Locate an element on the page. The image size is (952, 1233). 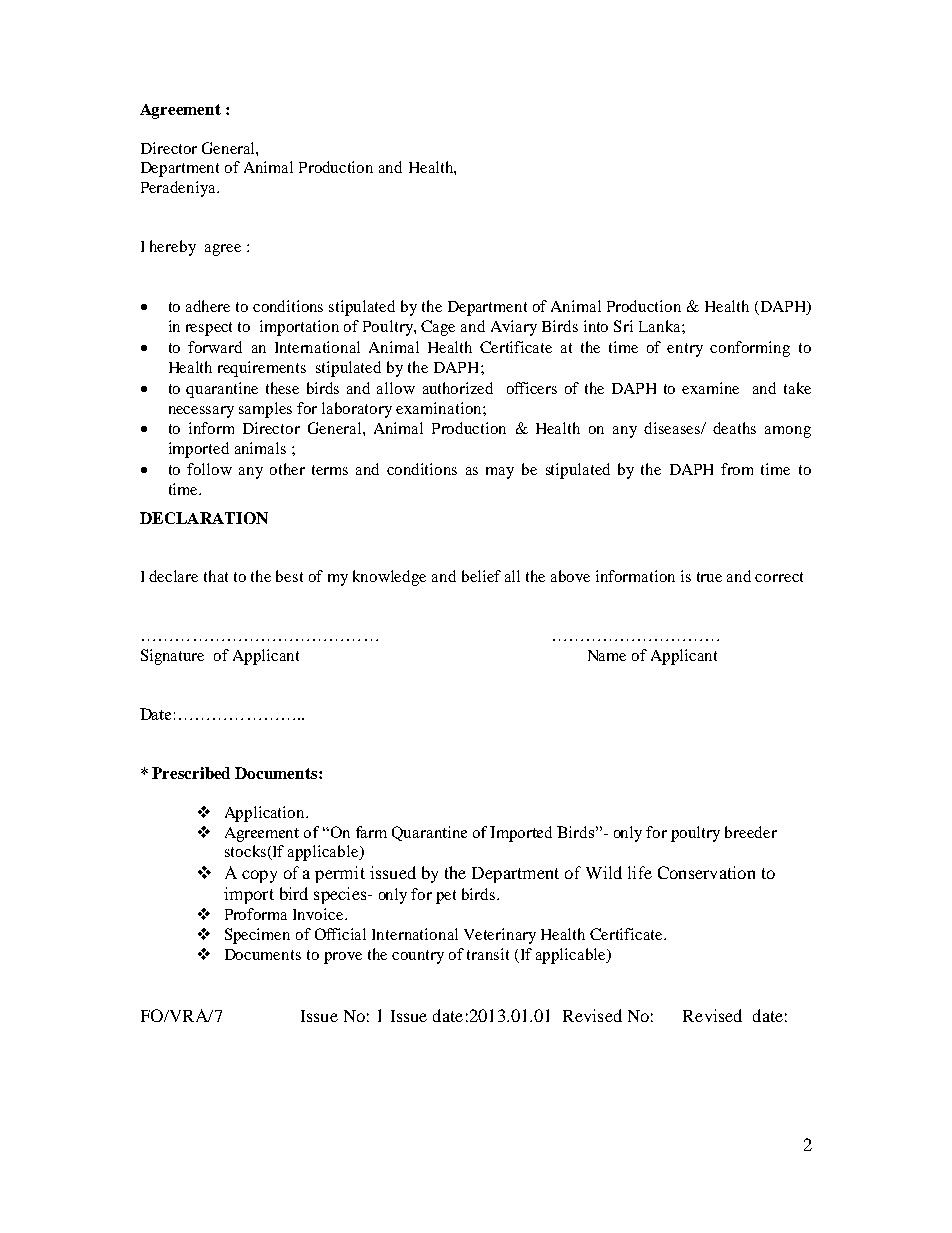
adhere is located at coordinates (208, 306).
